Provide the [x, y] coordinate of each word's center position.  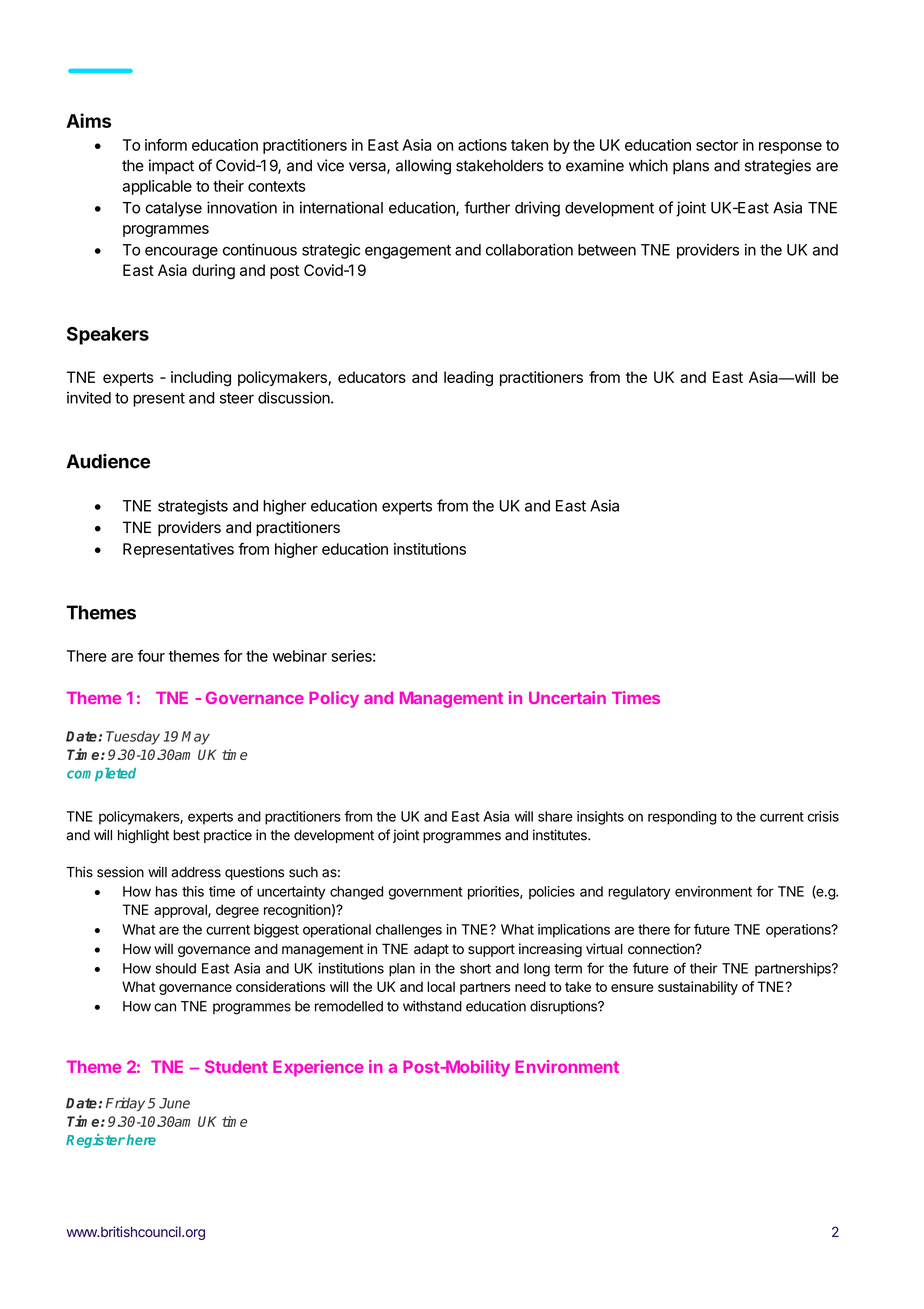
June [174, 1103]
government [426, 893]
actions [482, 145]
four [151, 656]
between [607, 250]
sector [717, 145]
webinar [299, 656]
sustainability [698, 988]
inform [166, 145]
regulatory [639, 893]
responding [682, 818]
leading [468, 379]
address [196, 872]
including [201, 379]
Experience [318, 1068]
